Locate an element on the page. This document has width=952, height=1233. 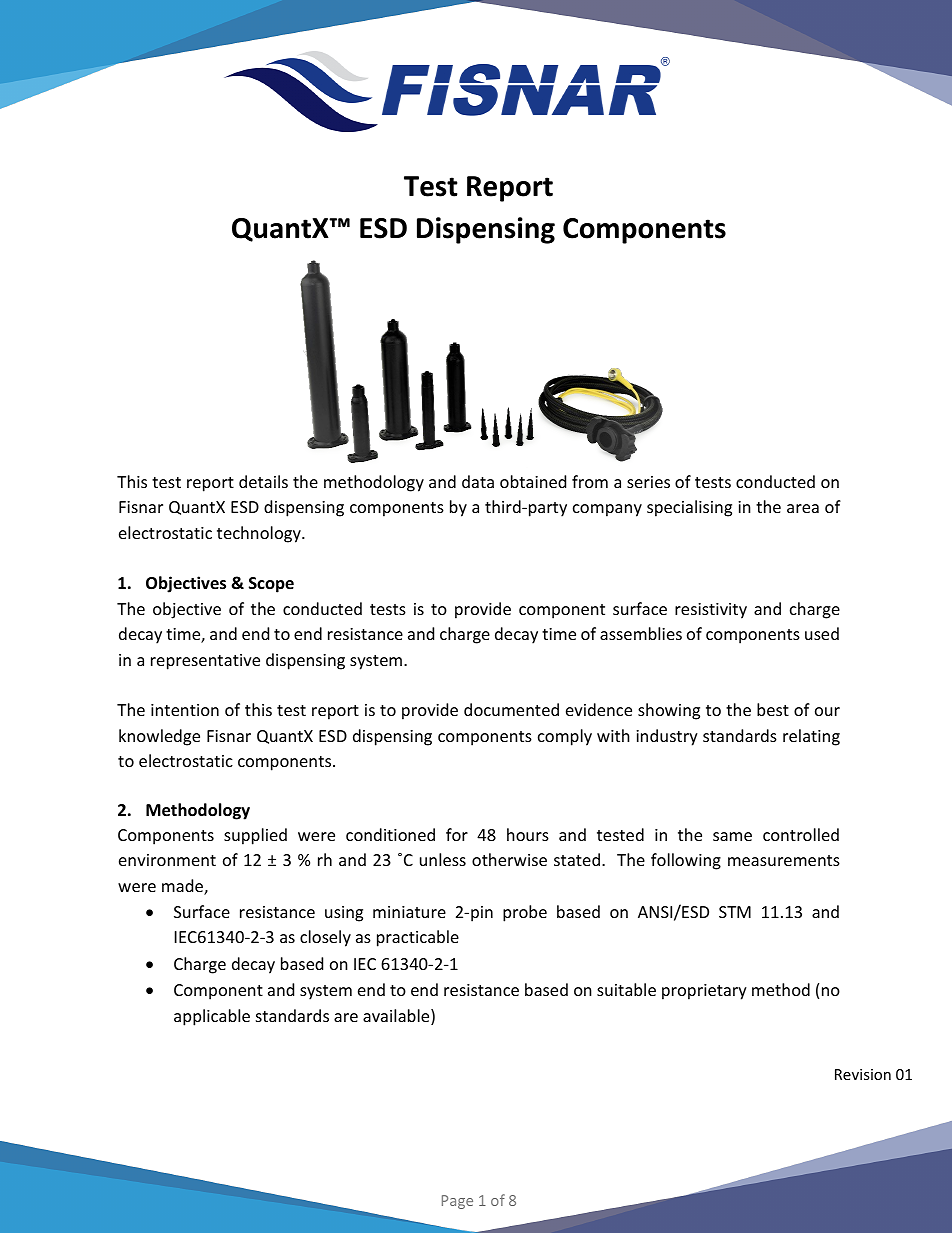
obtained is located at coordinates (533, 481).
